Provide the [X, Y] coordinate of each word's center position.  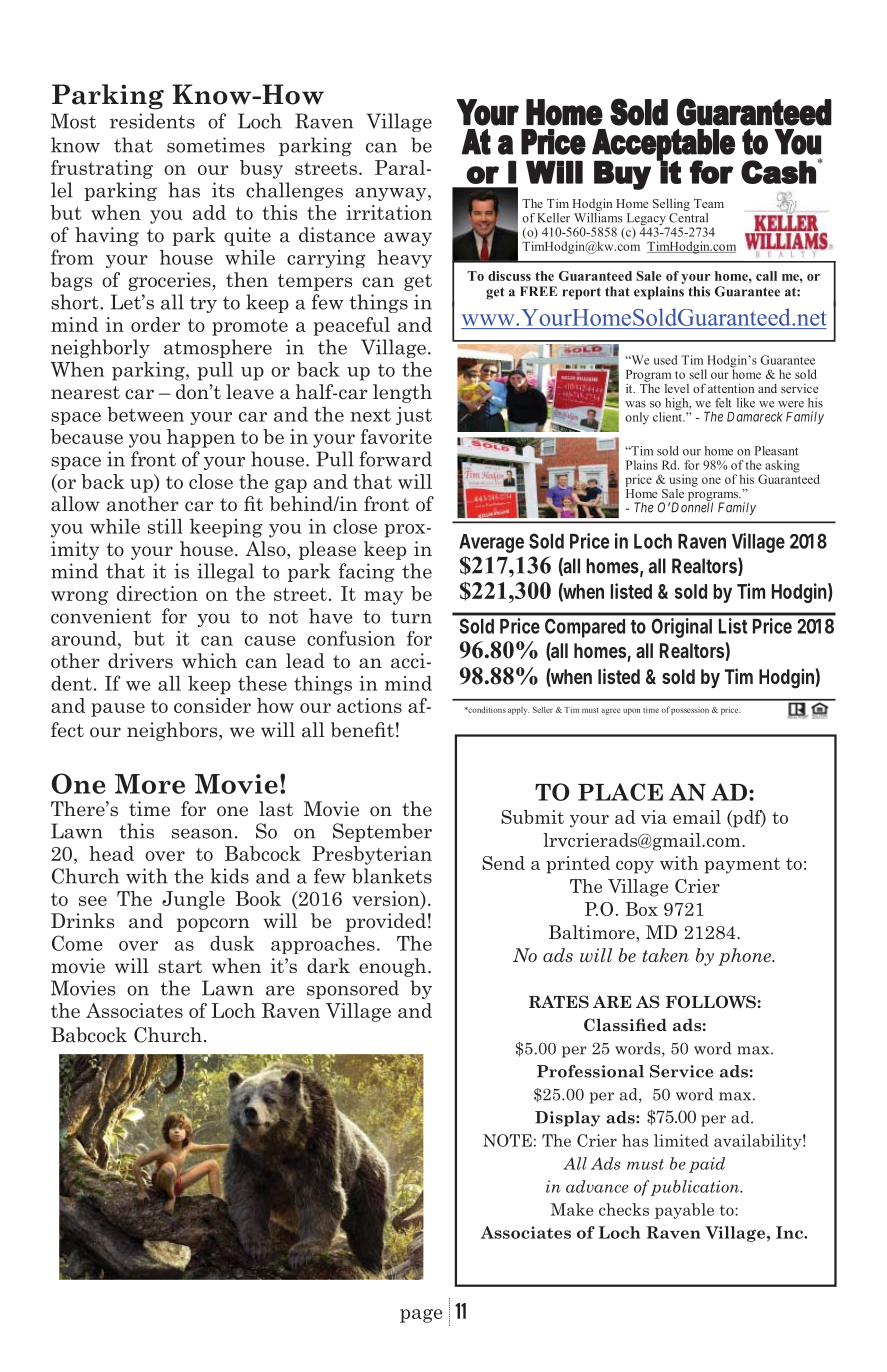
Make [572, 1209]
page [421, 1316]
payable [684, 1211]
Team [709, 203]
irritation [389, 212]
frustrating [102, 169]
